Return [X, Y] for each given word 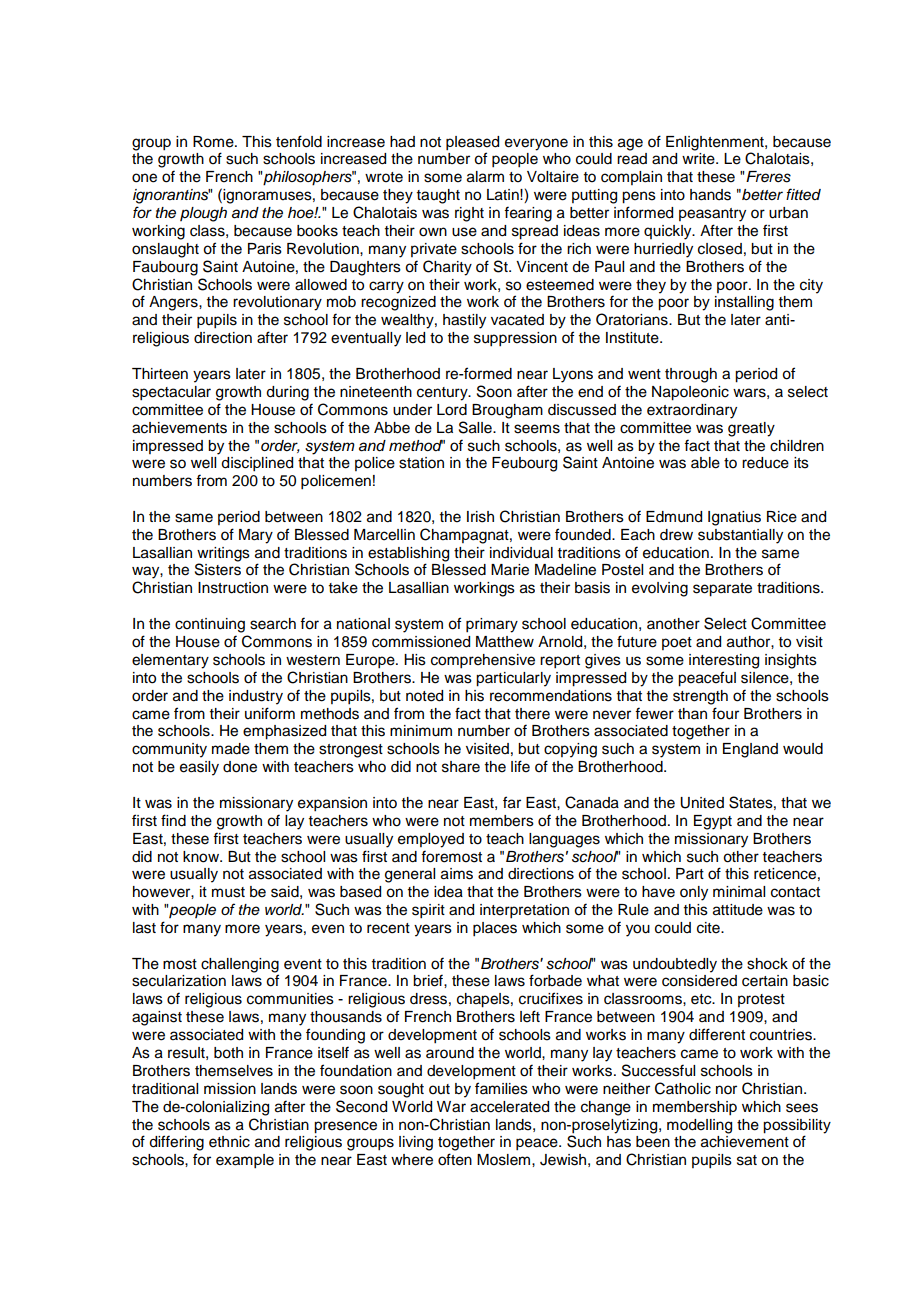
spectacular [171, 393]
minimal [739, 892]
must [228, 892]
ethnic [229, 1142]
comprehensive [483, 661]
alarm [485, 177]
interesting [724, 661]
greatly [751, 429]
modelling [699, 1126]
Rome [214, 142]
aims [457, 874]
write [699, 159]
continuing [210, 625]
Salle [476, 427]
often [455, 1159]
